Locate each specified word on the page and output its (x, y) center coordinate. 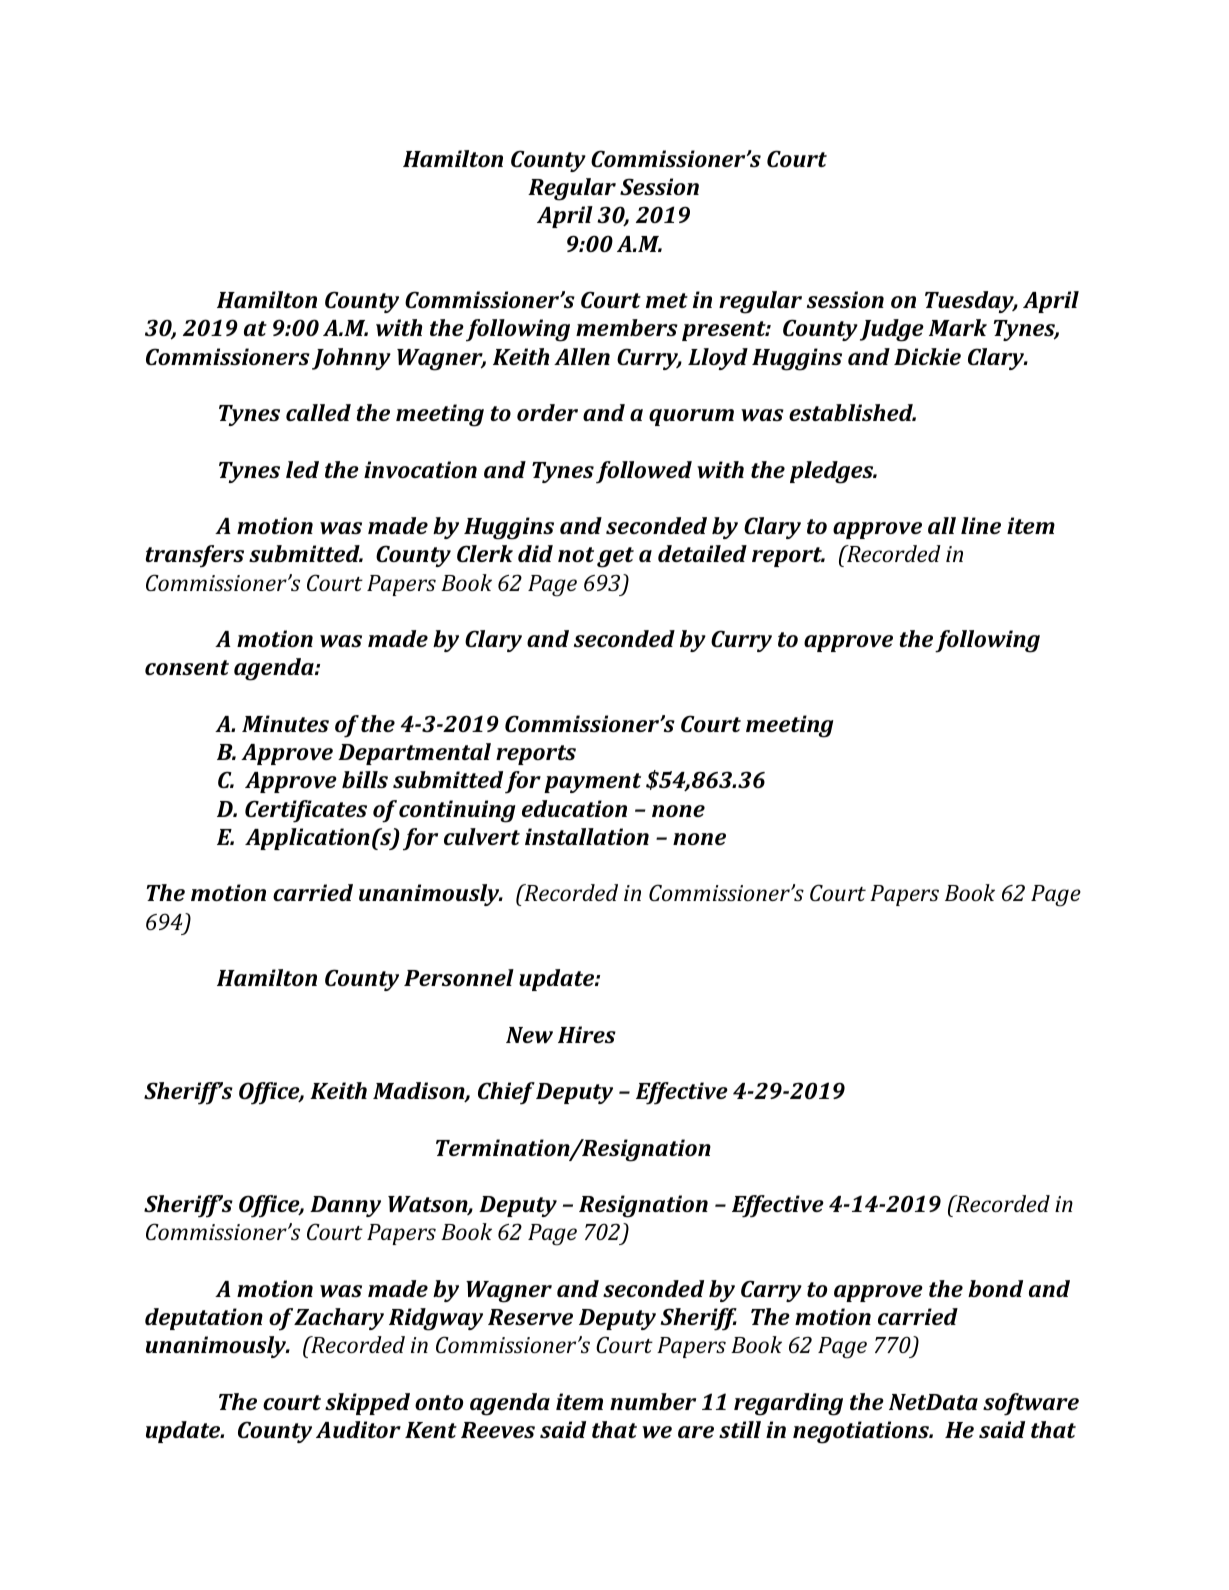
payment (592, 783)
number (653, 1401)
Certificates (306, 811)
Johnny (351, 359)
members (627, 327)
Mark (958, 327)
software (1031, 1404)
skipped (367, 1404)
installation (587, 836)
